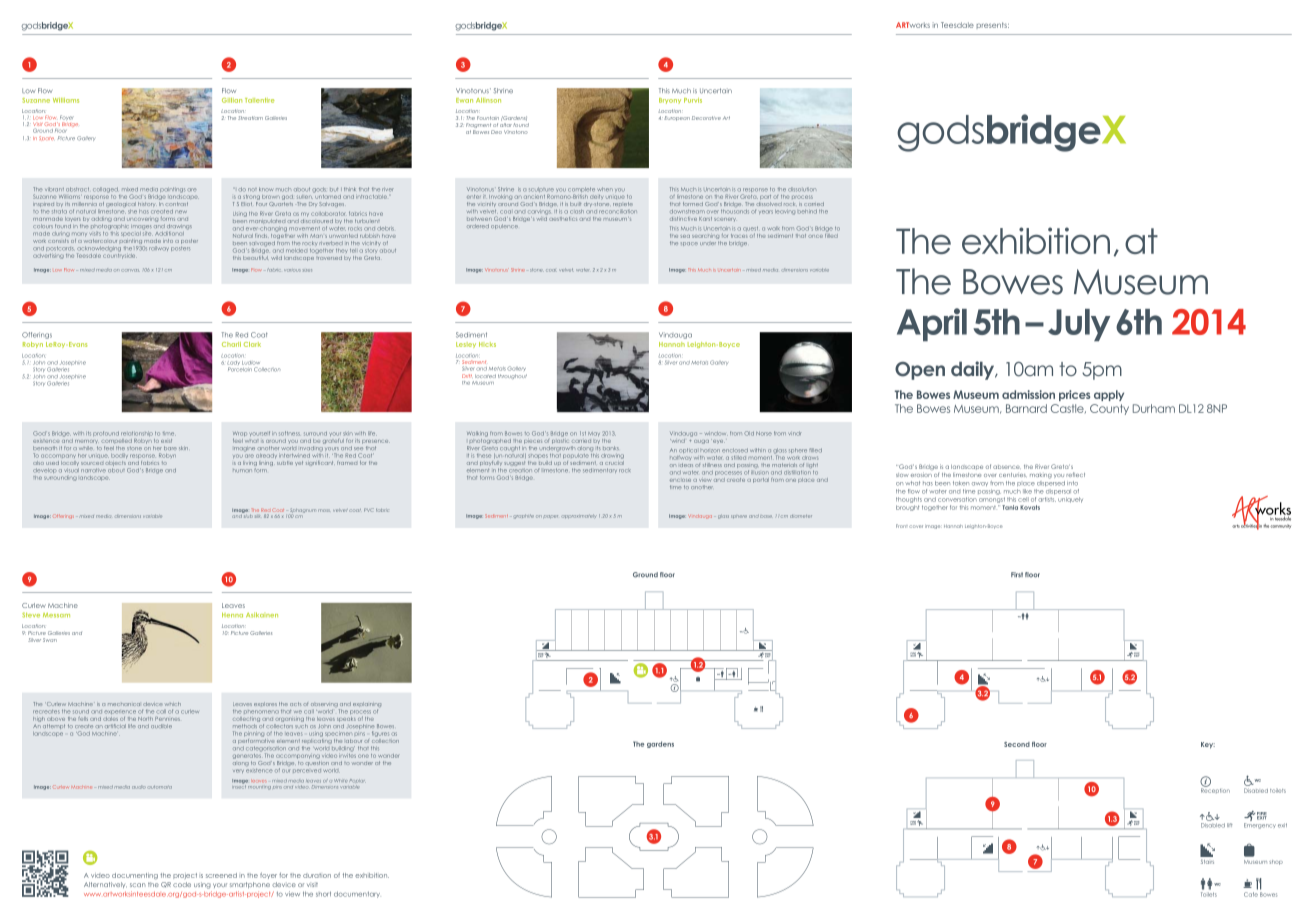  Describe the element at coordinates (677, 118) in the image. I see `European` at that location.
